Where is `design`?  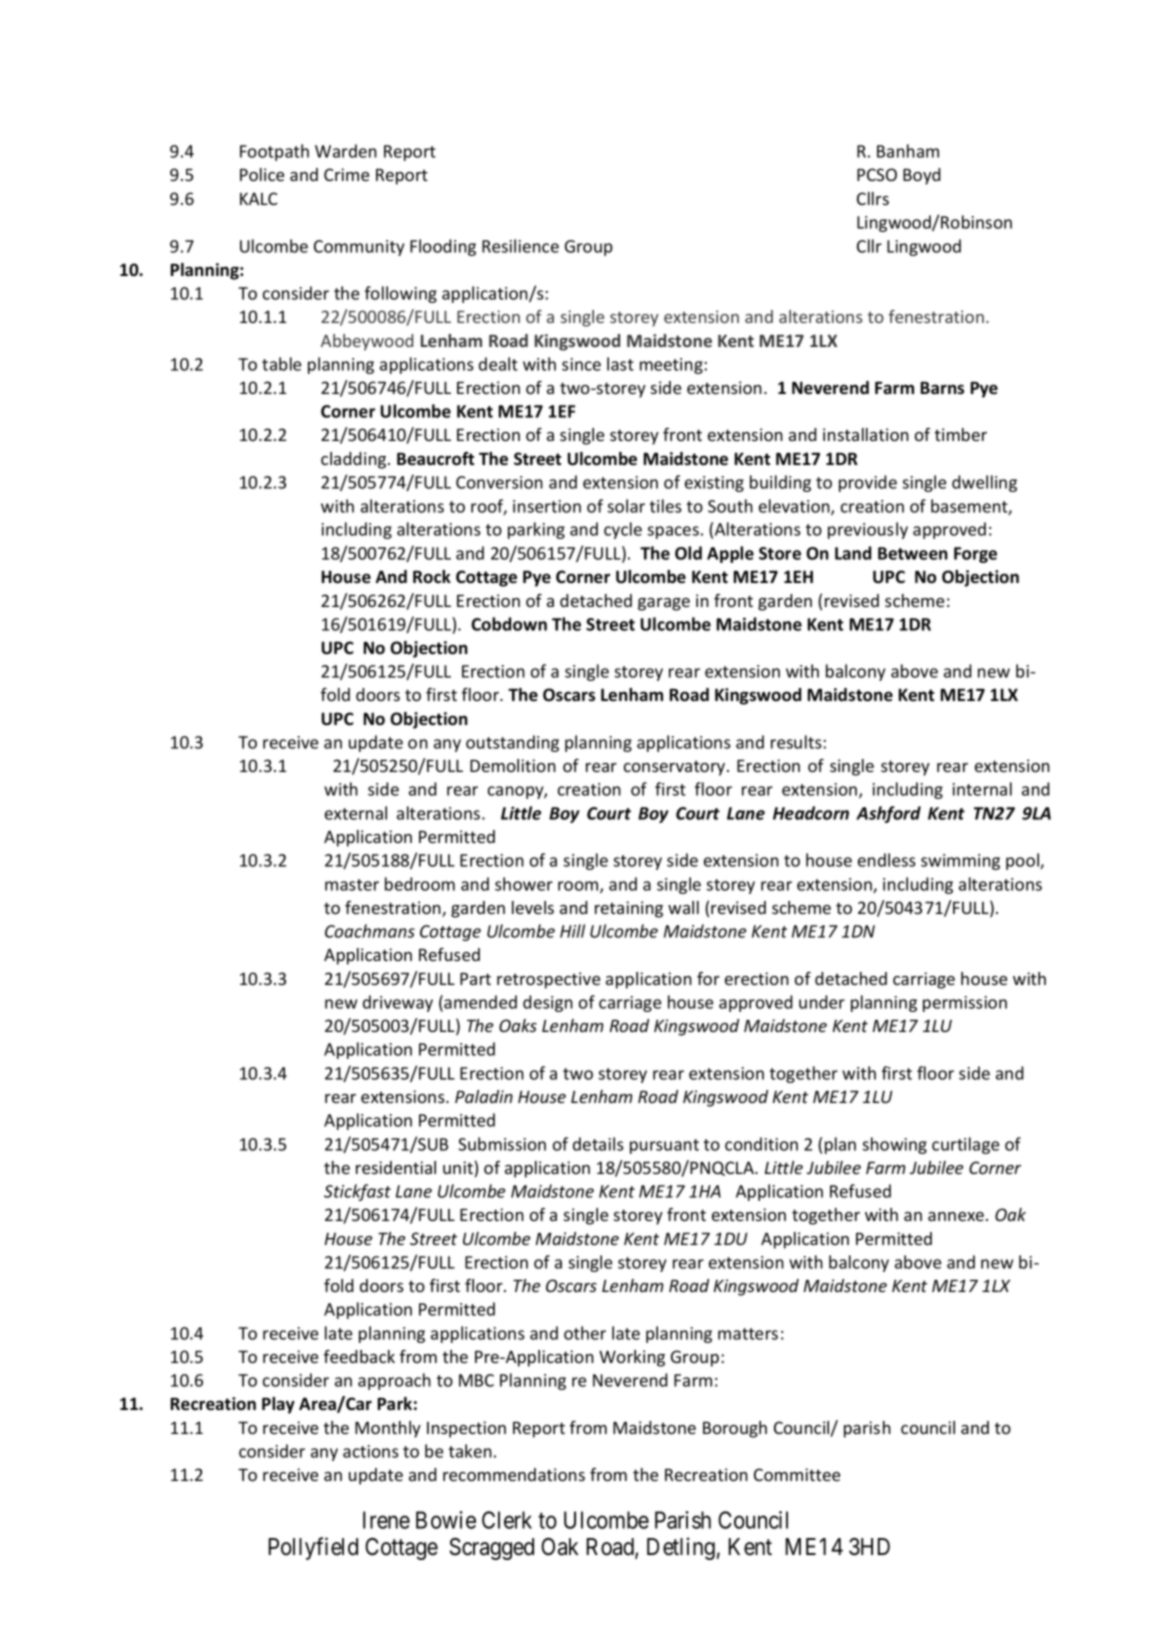
design is located at coordinates (548, 1003).
